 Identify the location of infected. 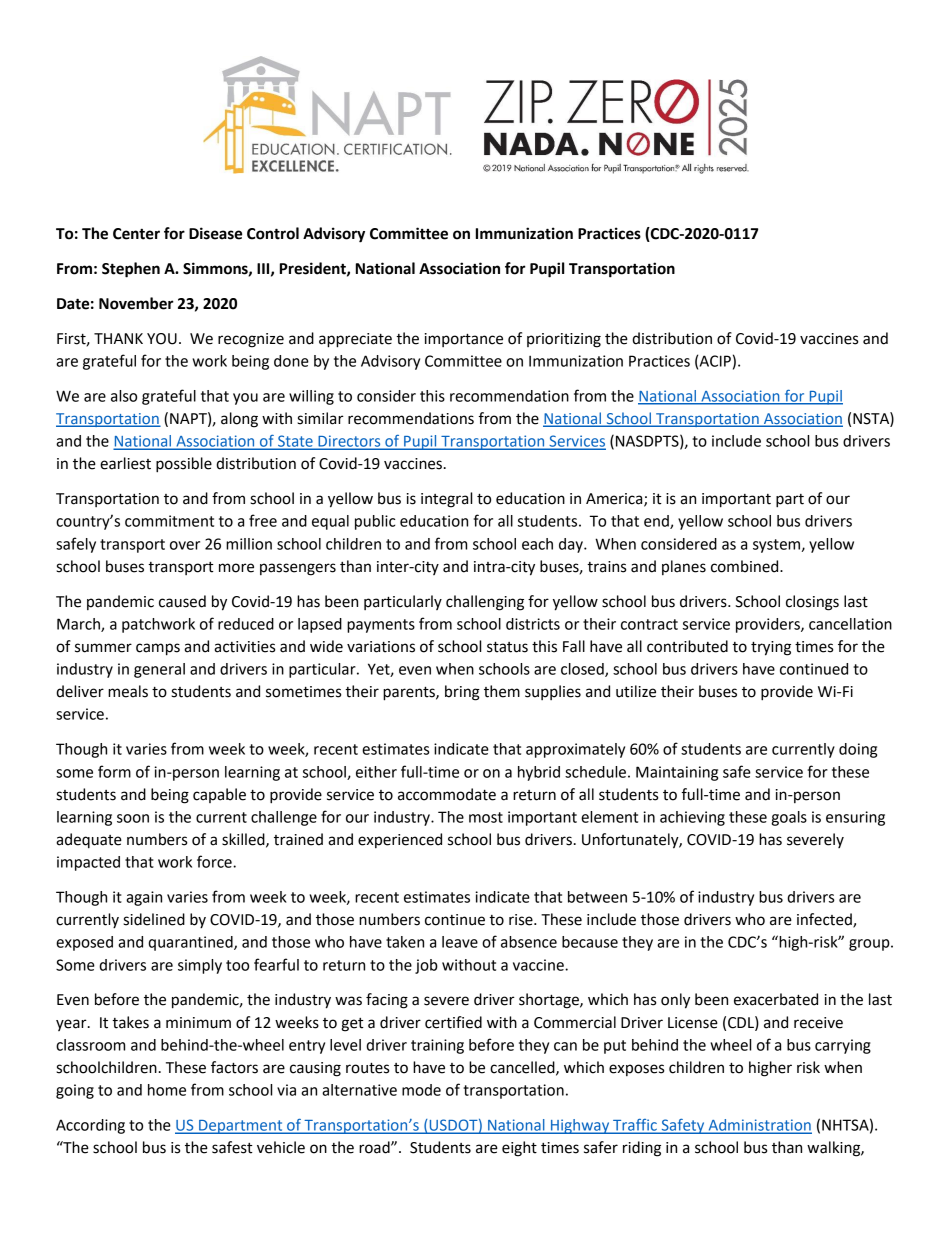
(825, 920).
